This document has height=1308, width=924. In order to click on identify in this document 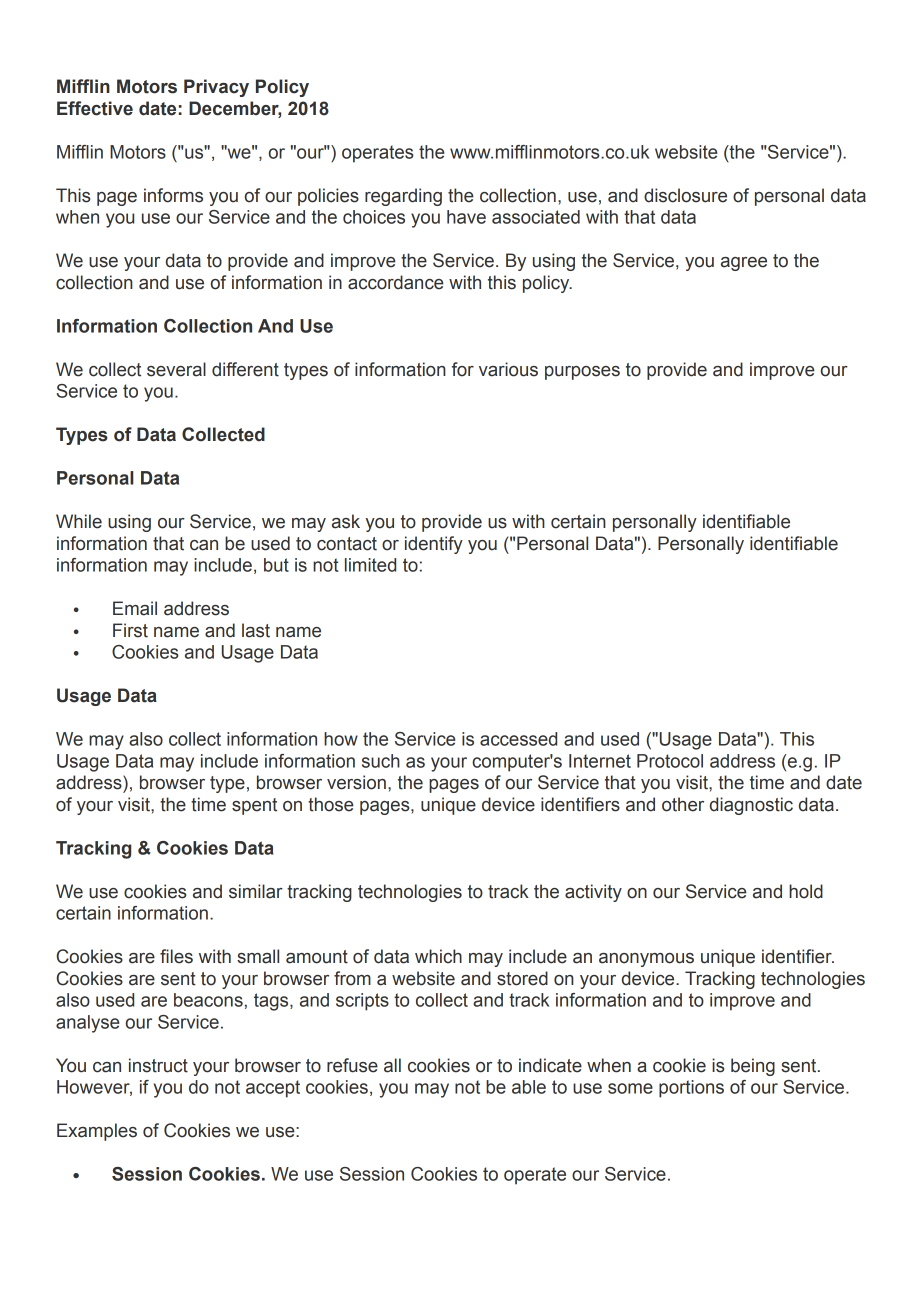, I will do `click(434, 545)`.
